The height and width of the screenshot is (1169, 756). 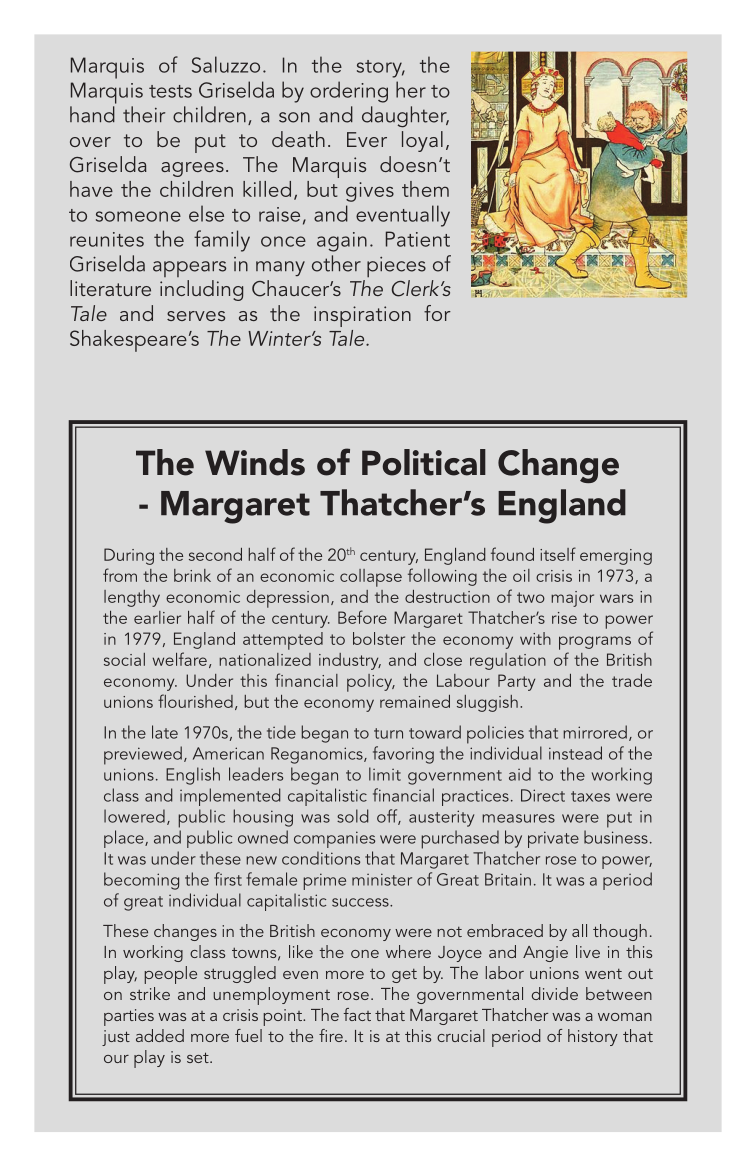 What do you see at coordinates (255, 462) in the screenshot?
I see `Winds` at bounding box center [255, 462].
